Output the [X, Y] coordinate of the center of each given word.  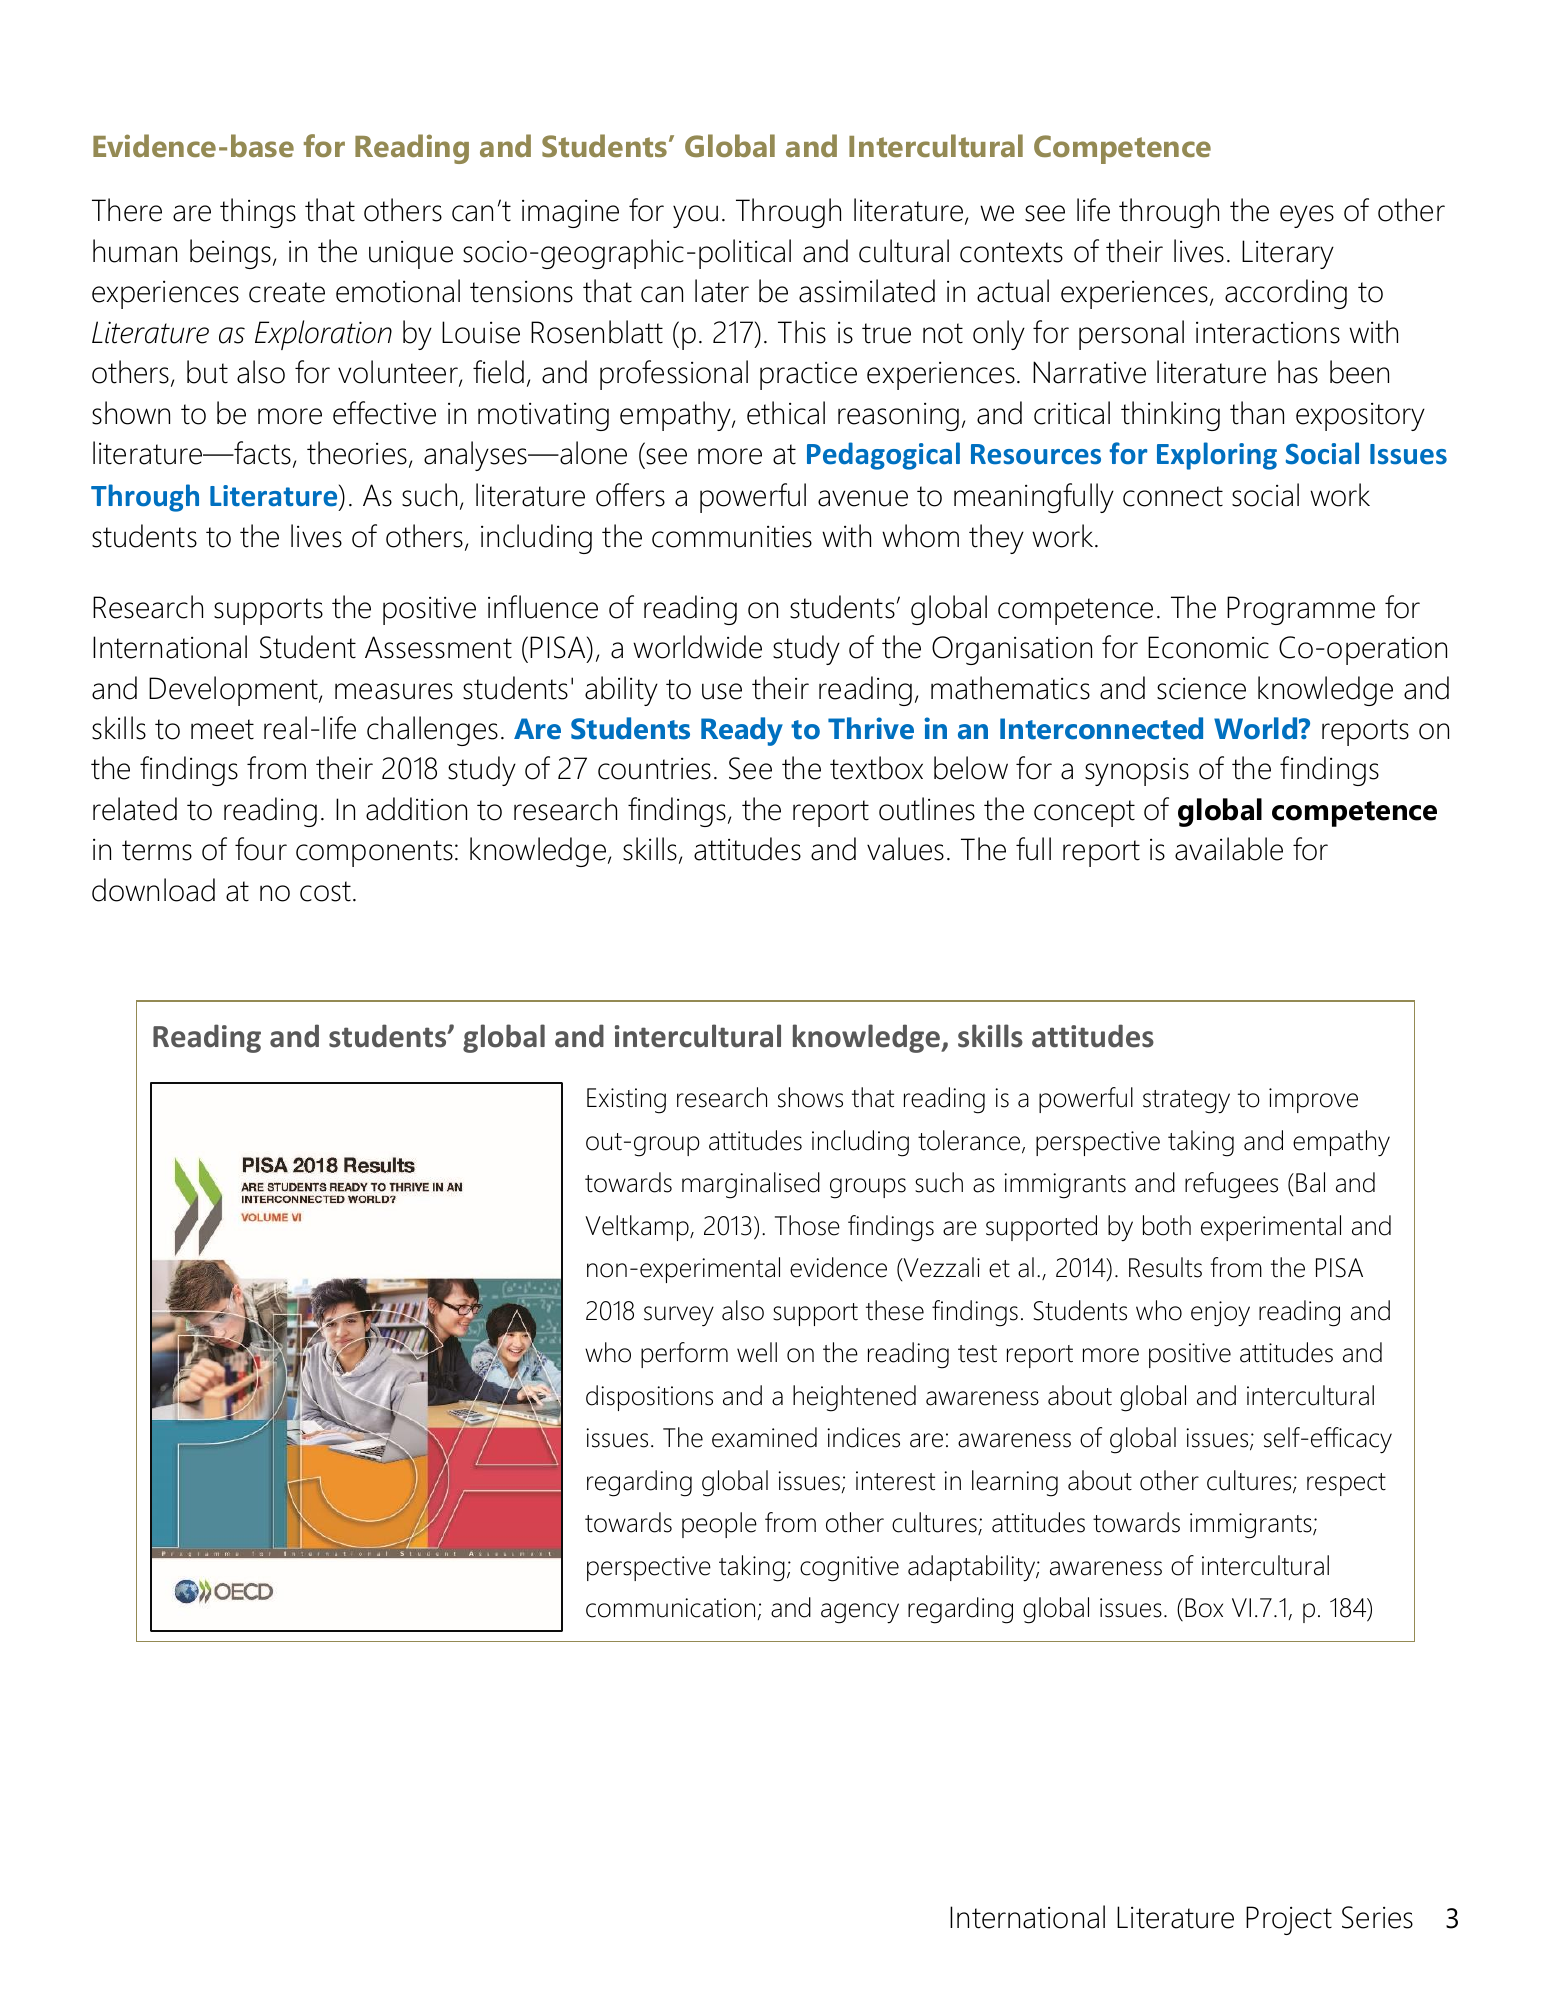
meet [222, 729]
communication [670, 1608]
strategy [1186, 1102]
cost [325, 891]
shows [810, 1097]
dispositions [649, 1398]
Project [1289, 1920]
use [722, 691]
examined [764, 1437]
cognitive [849, 1569]
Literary [1288, 254]
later [722, 291]
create [287, 292]
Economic [1208, 647]
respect [1346, 1484]
